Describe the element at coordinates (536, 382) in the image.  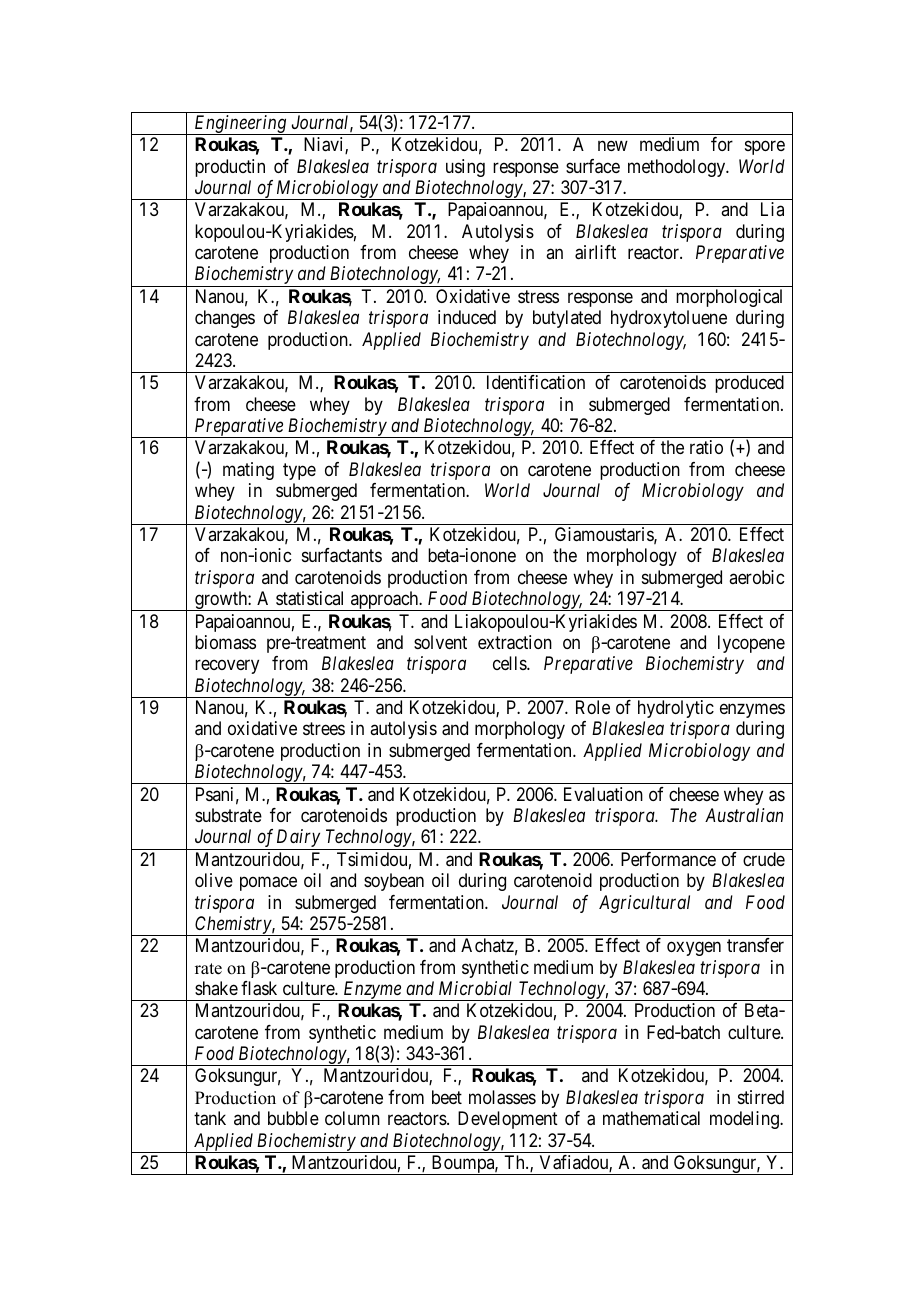
I see `Identification` at that location.
